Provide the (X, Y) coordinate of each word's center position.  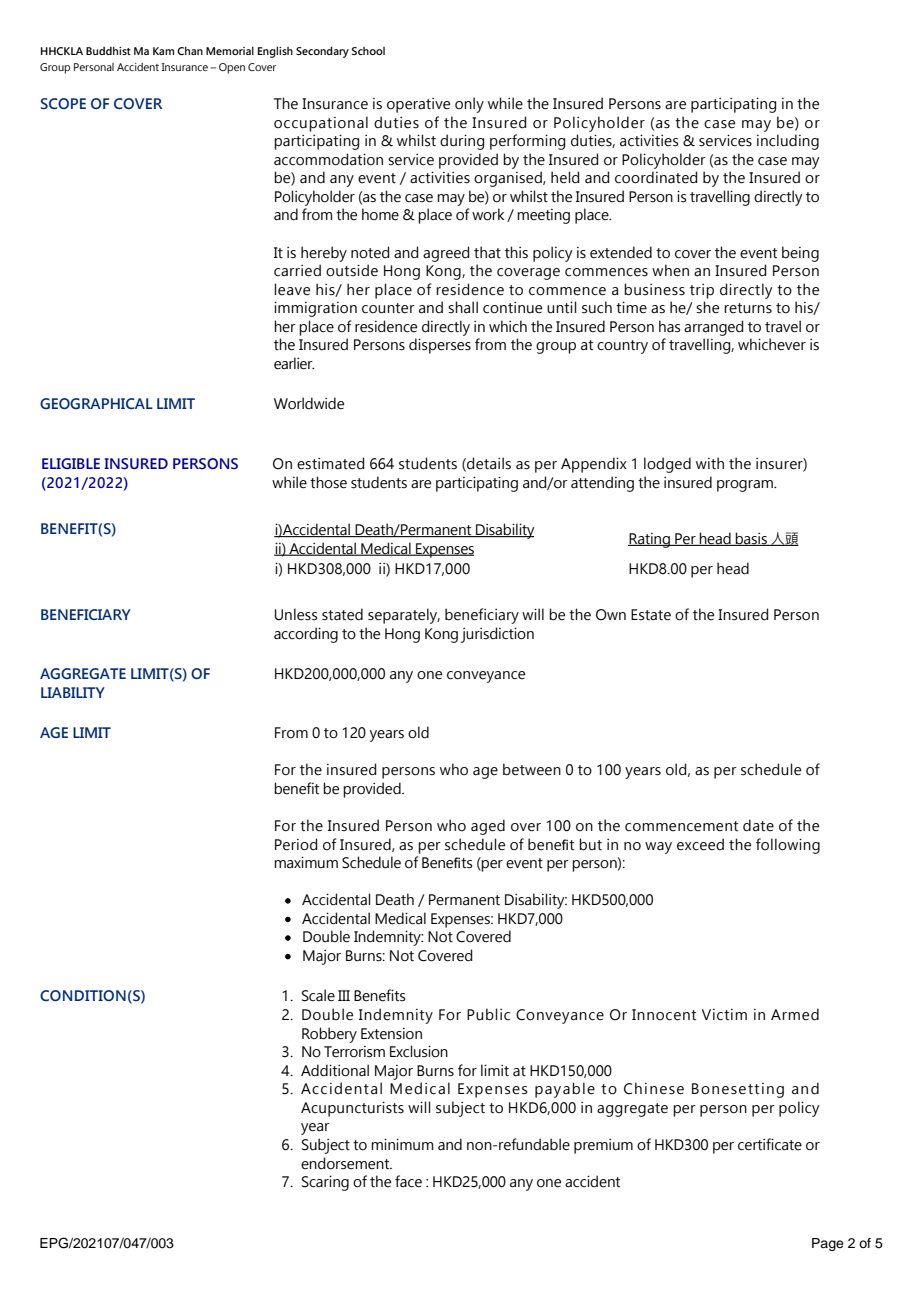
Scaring (325, 1183)
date (758, 825)
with (710, 463)
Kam (163, 51)
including (788, 142)
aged (488, 827)
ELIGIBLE (71, 463)
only (469, 105)
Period (296, 844)
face (408, 1181)
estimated (331, 463)
